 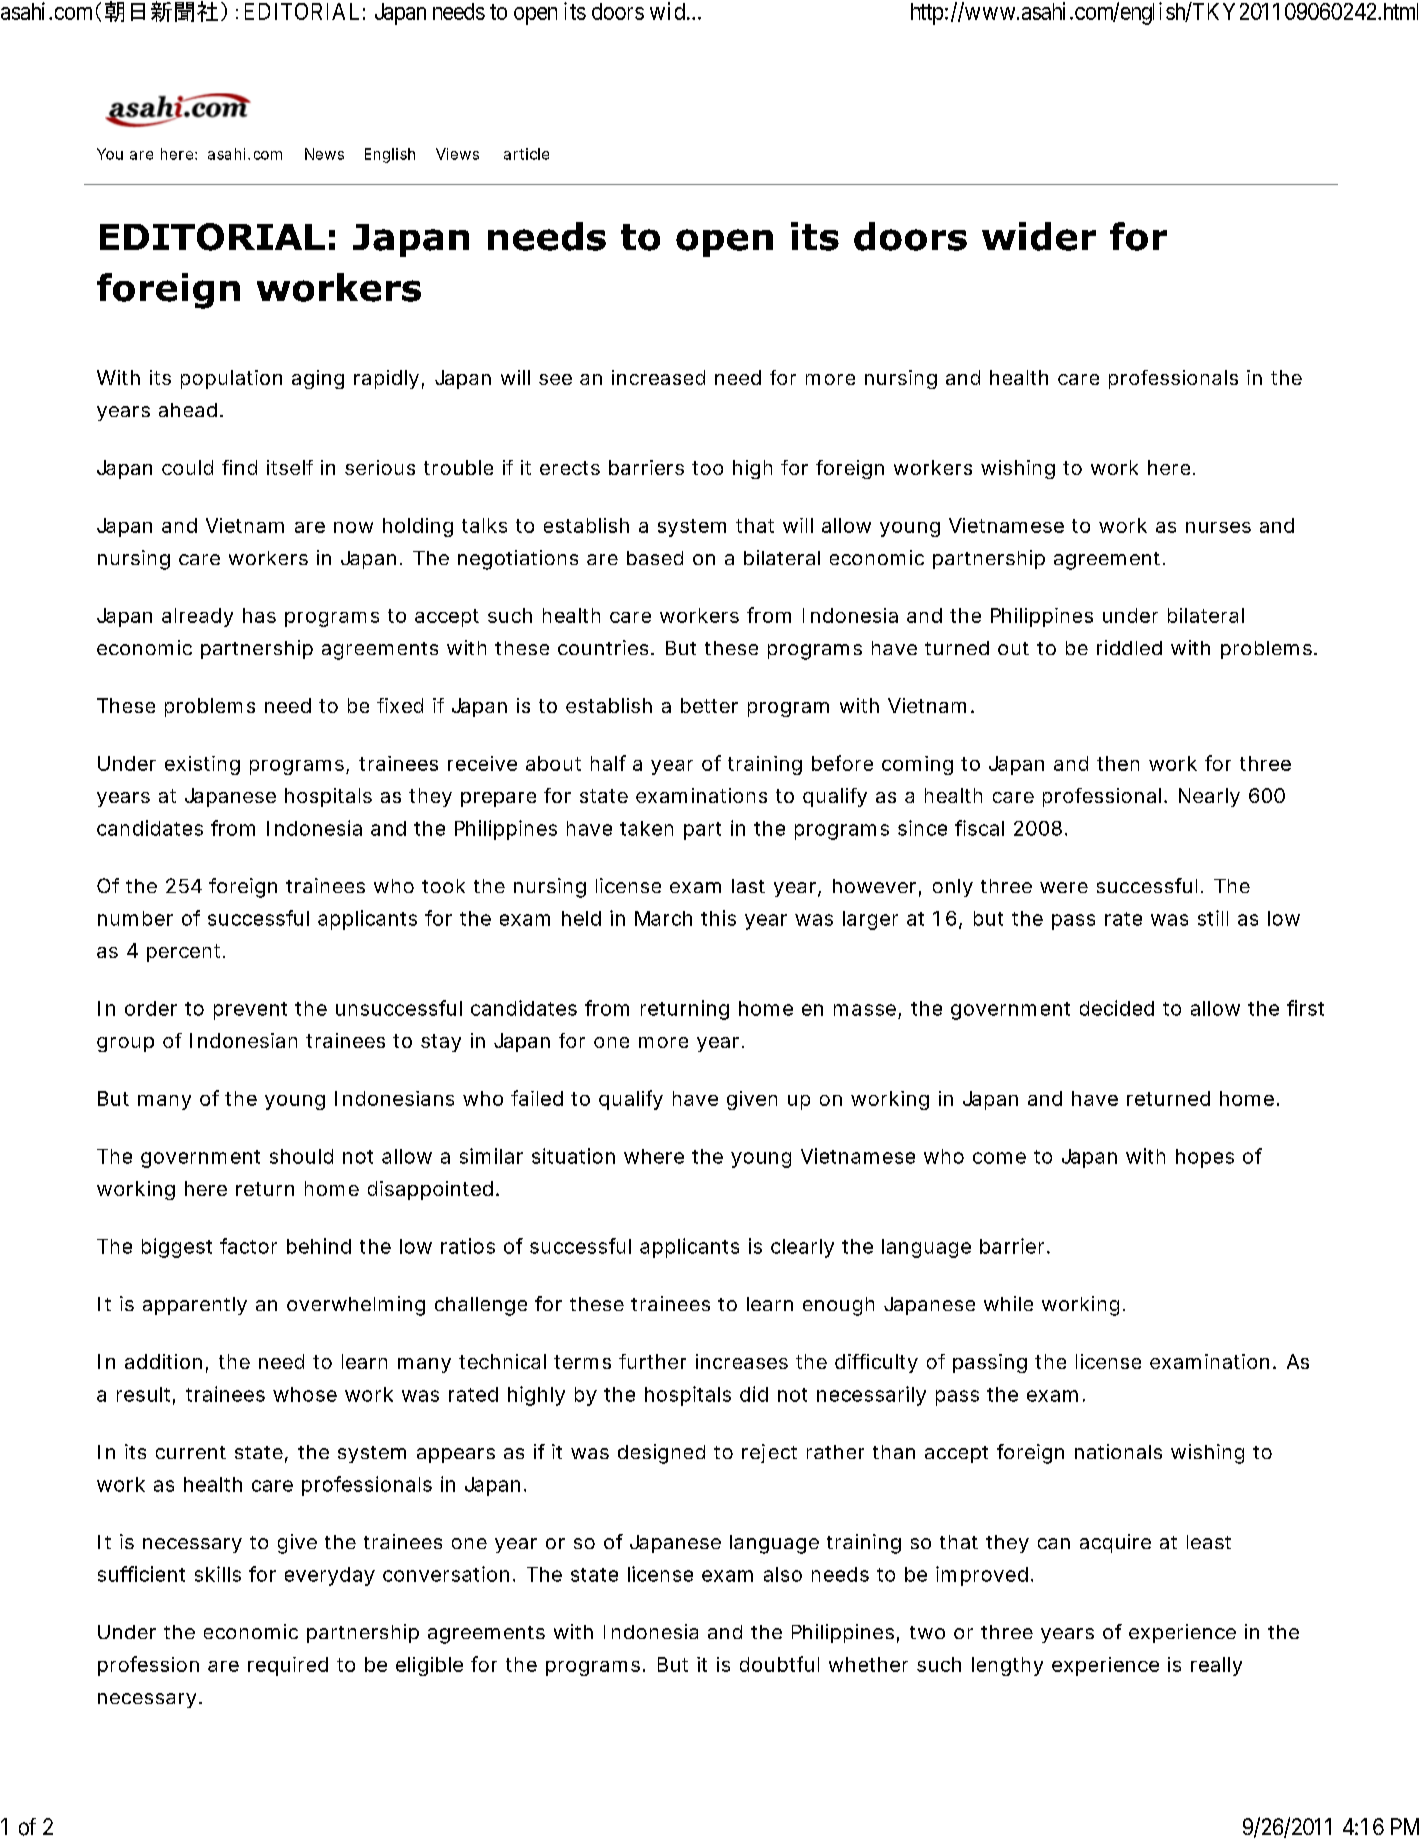 I want to click on taken, so click(x=646, y=828).
